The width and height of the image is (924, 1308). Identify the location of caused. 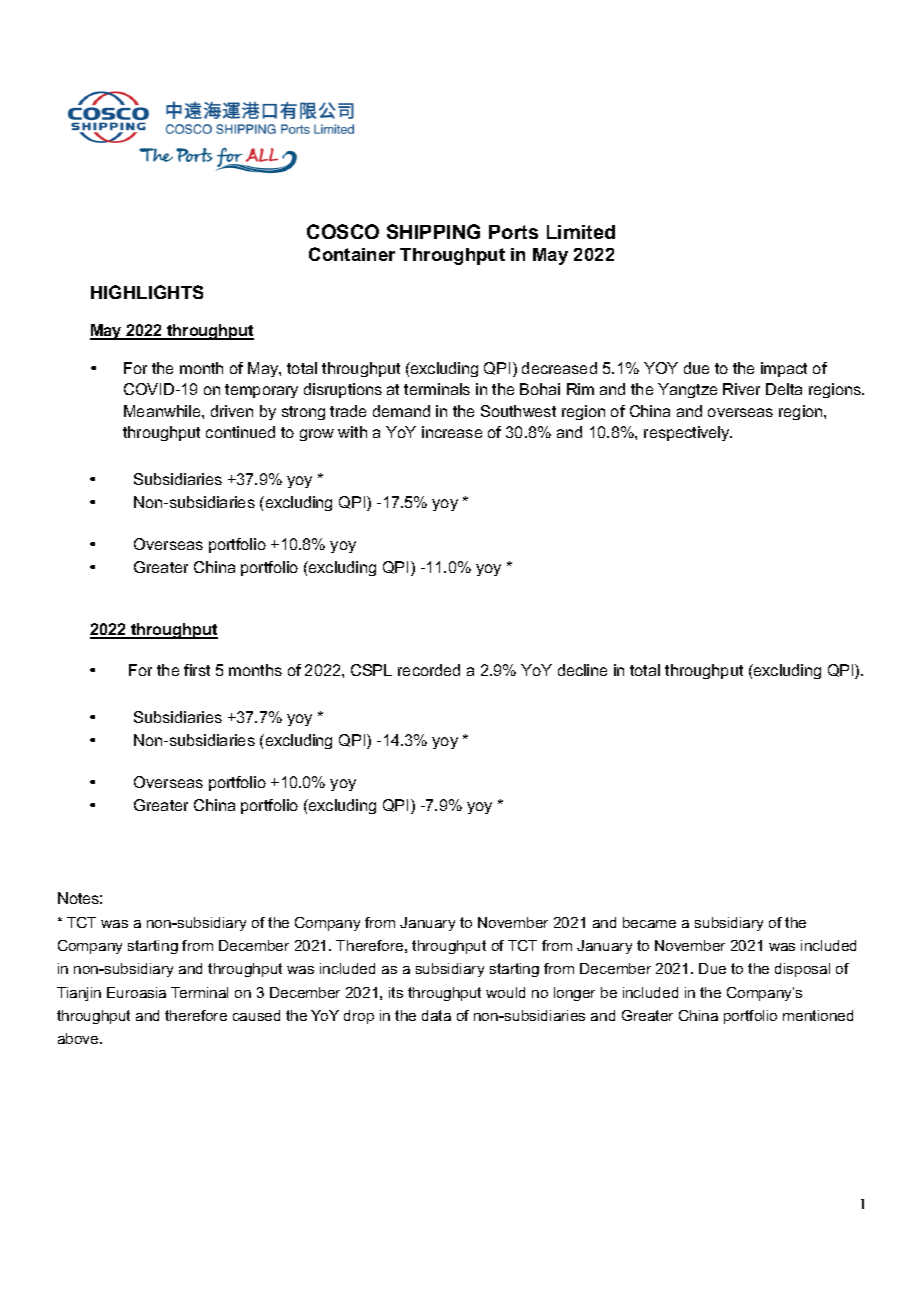
(256, 1015).
